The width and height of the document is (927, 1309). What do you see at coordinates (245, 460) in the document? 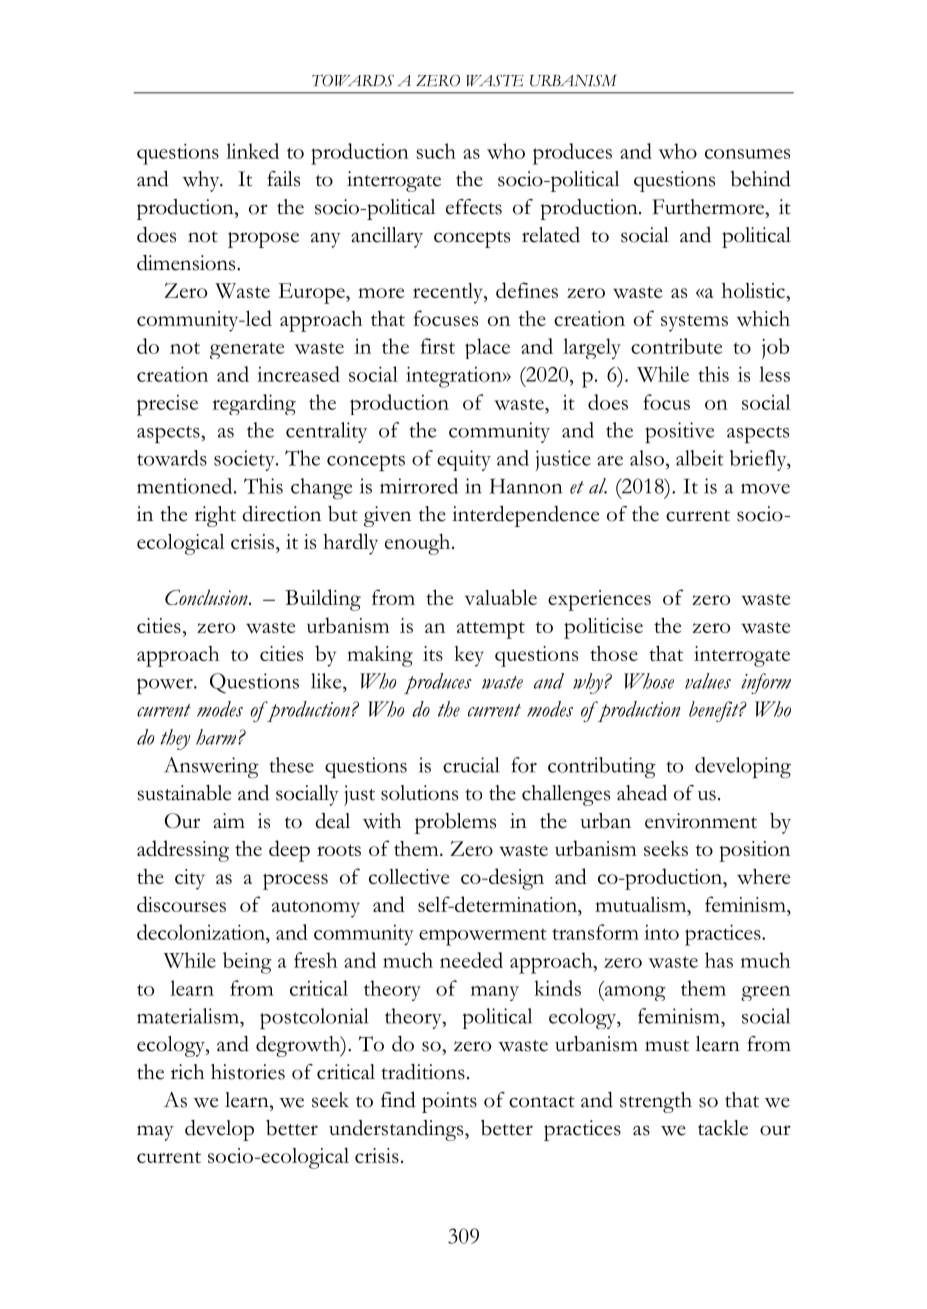
I see `society` at bounding box center [245, 460].
